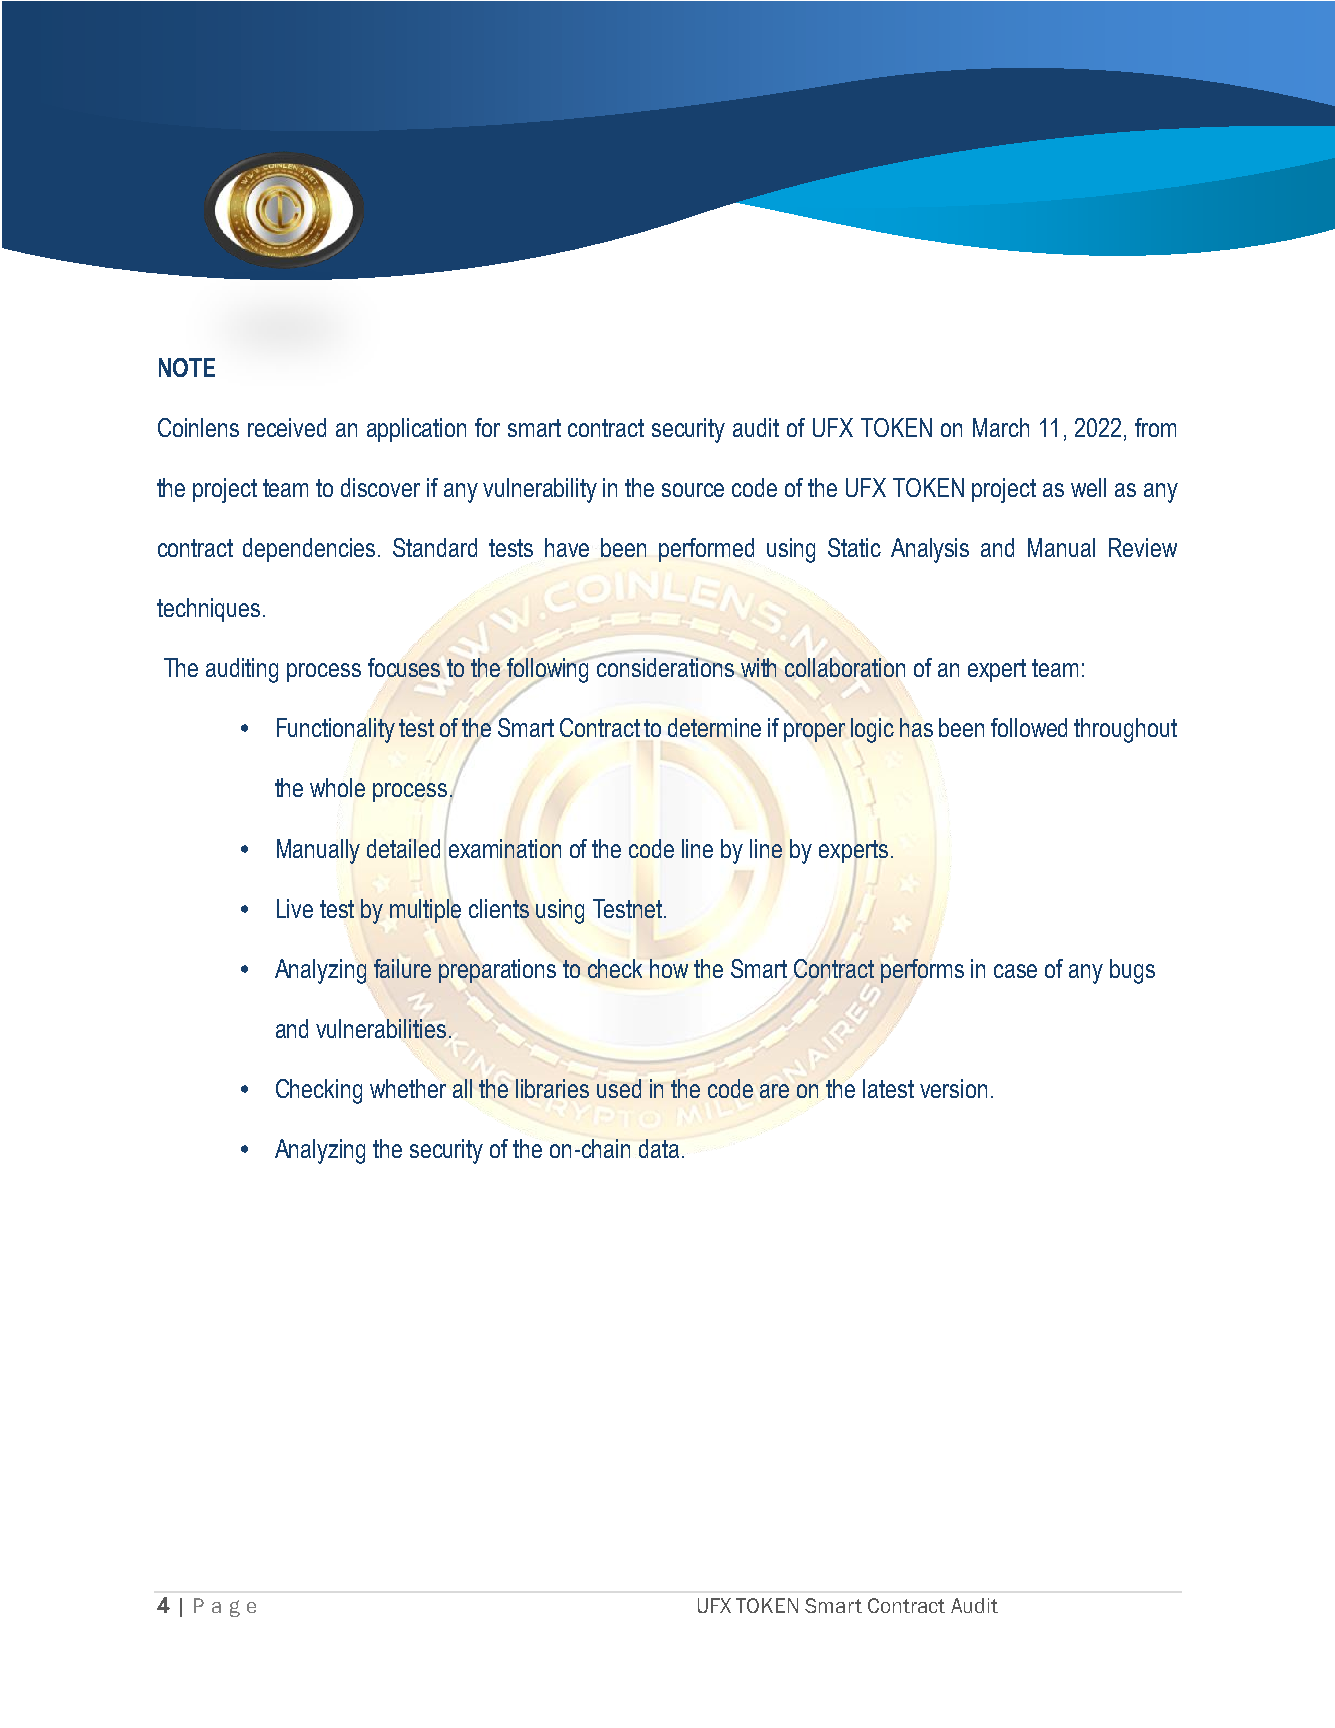 The height and width of the screenshot is (1728, 1335). Describe the element at coordinates (845, 667) in the screenshot. I see `collaboration` at that location.
